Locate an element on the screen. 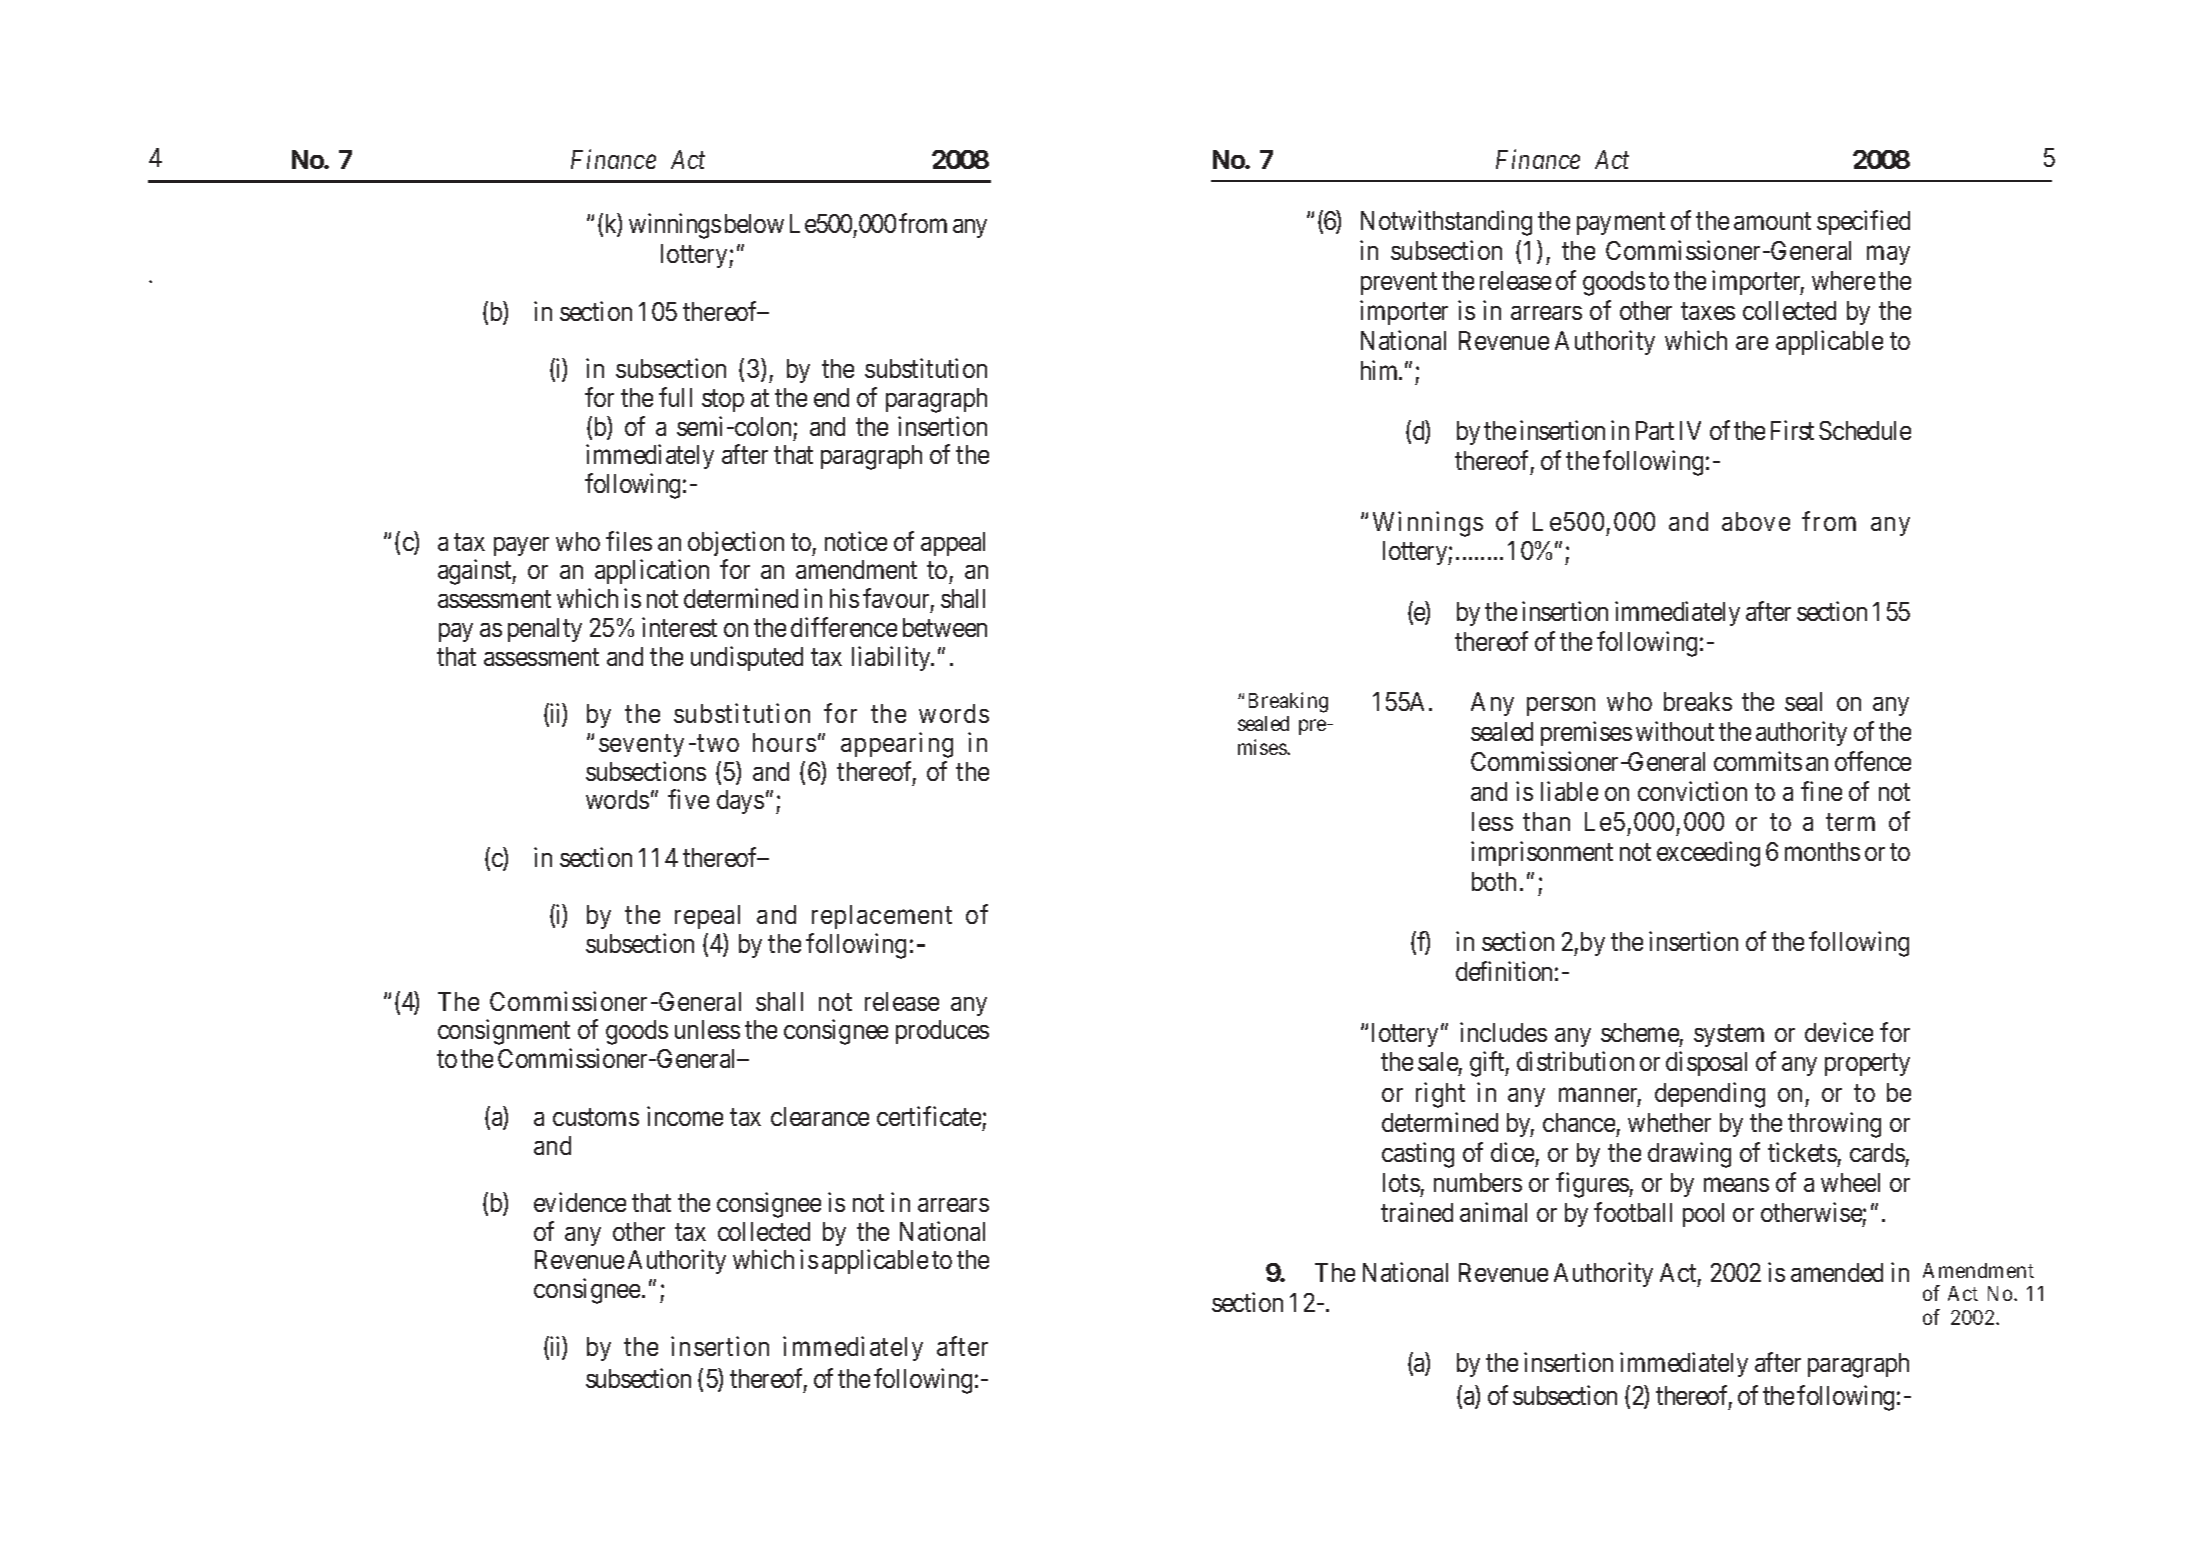  prevent is located at coordinates (1399, 284).
